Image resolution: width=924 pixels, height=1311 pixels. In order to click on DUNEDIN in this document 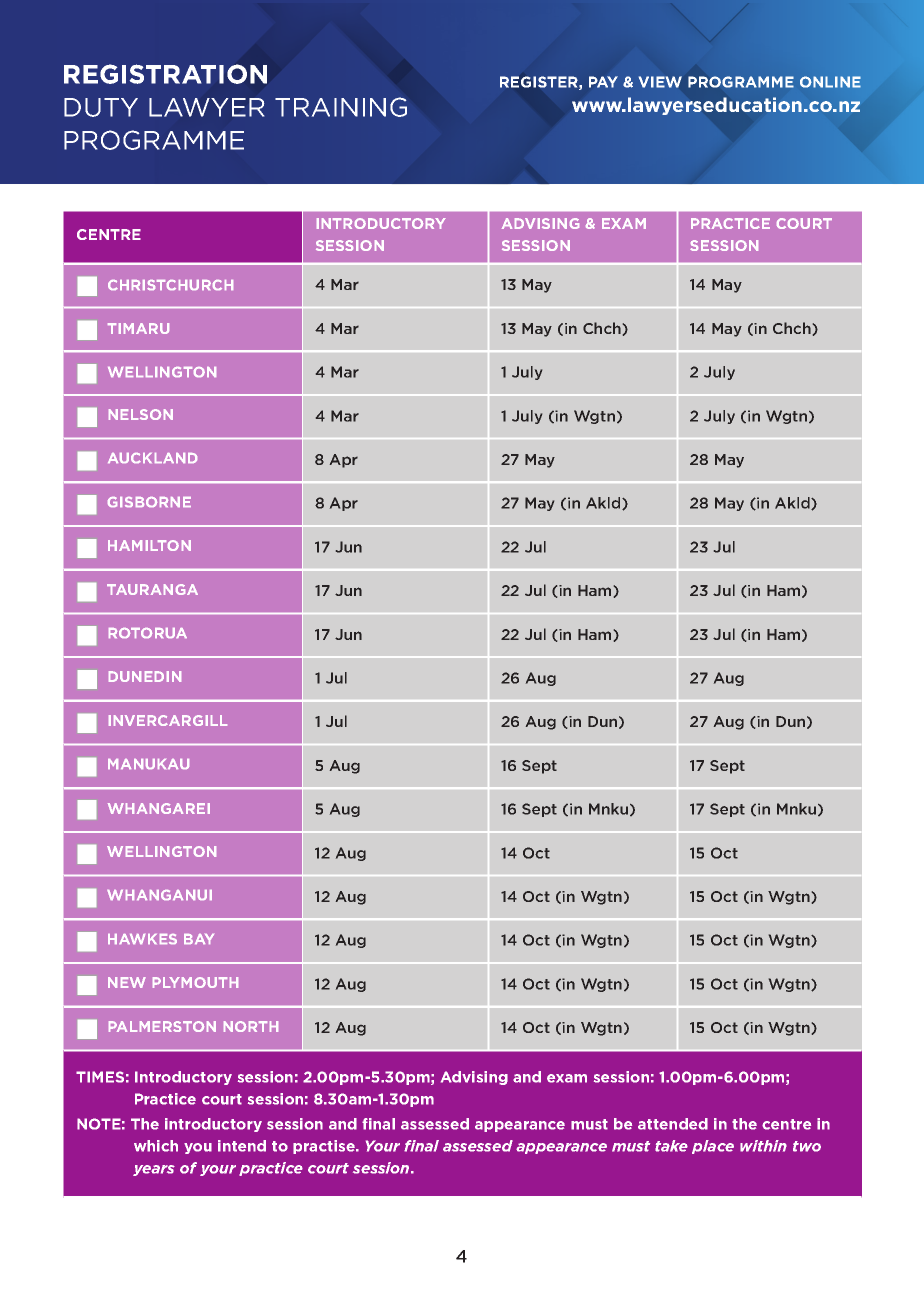, I will do `click(145, 676)`.
